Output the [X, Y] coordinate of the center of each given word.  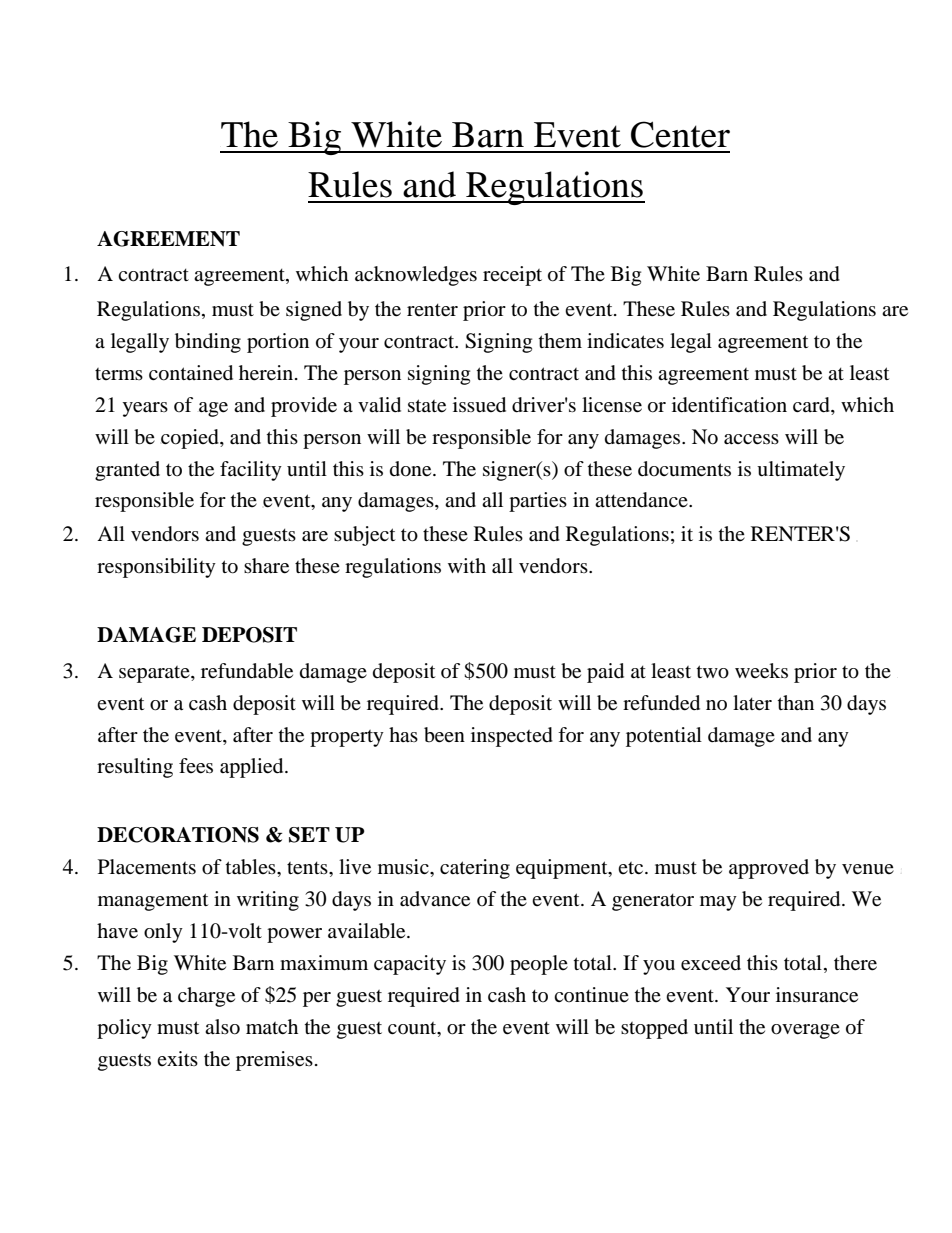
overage [805, 1031]
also [222, 1027]
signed [314, 311]
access [751, 439]
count [413, 1028]
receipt [512, 276]
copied [191, 439]
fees [196, 766]
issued [479, 405]
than [796, 702]
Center [680, 134]
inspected [512, 737]
